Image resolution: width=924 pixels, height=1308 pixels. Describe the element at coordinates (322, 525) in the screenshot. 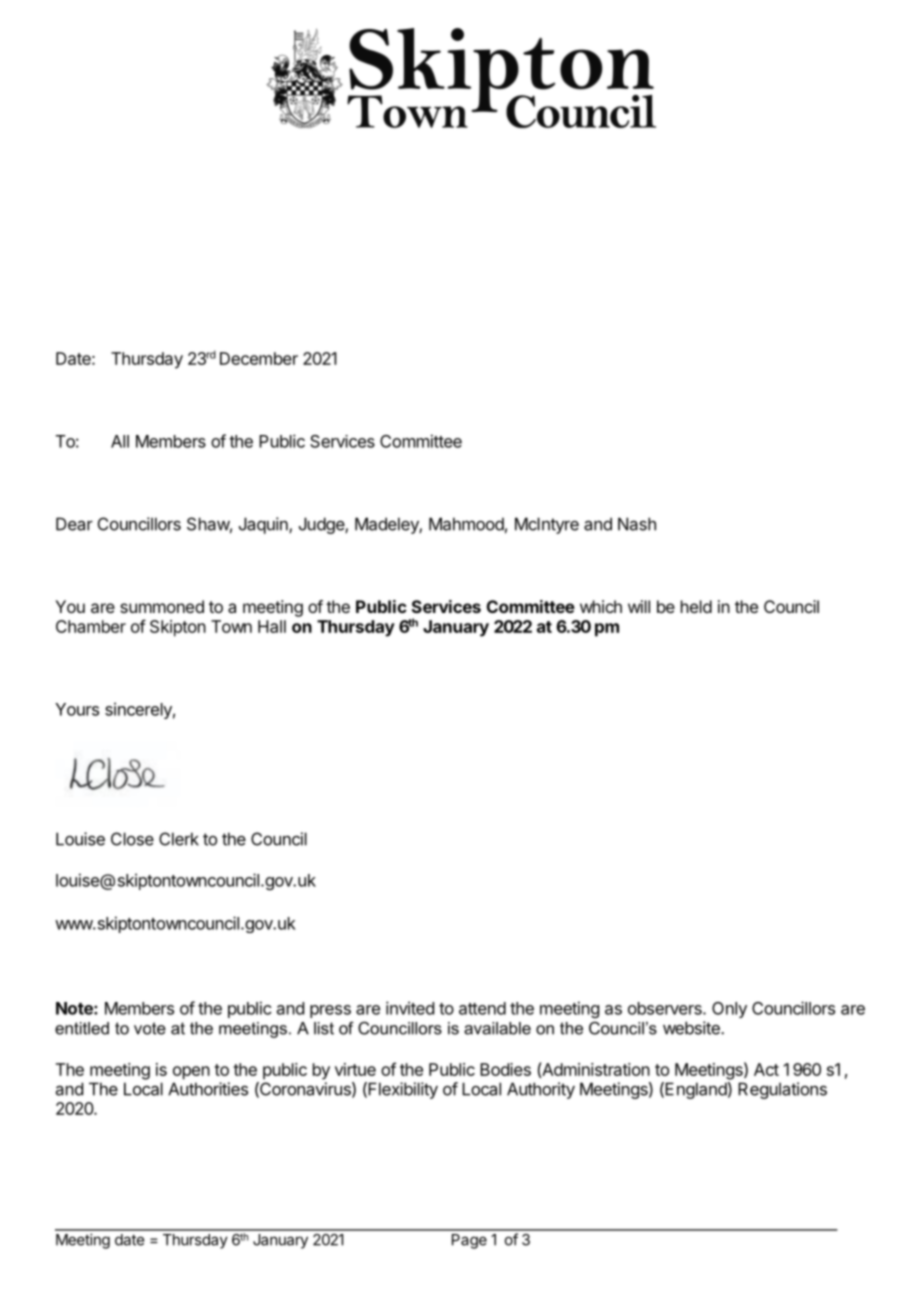

I see `Judge` at that location.
